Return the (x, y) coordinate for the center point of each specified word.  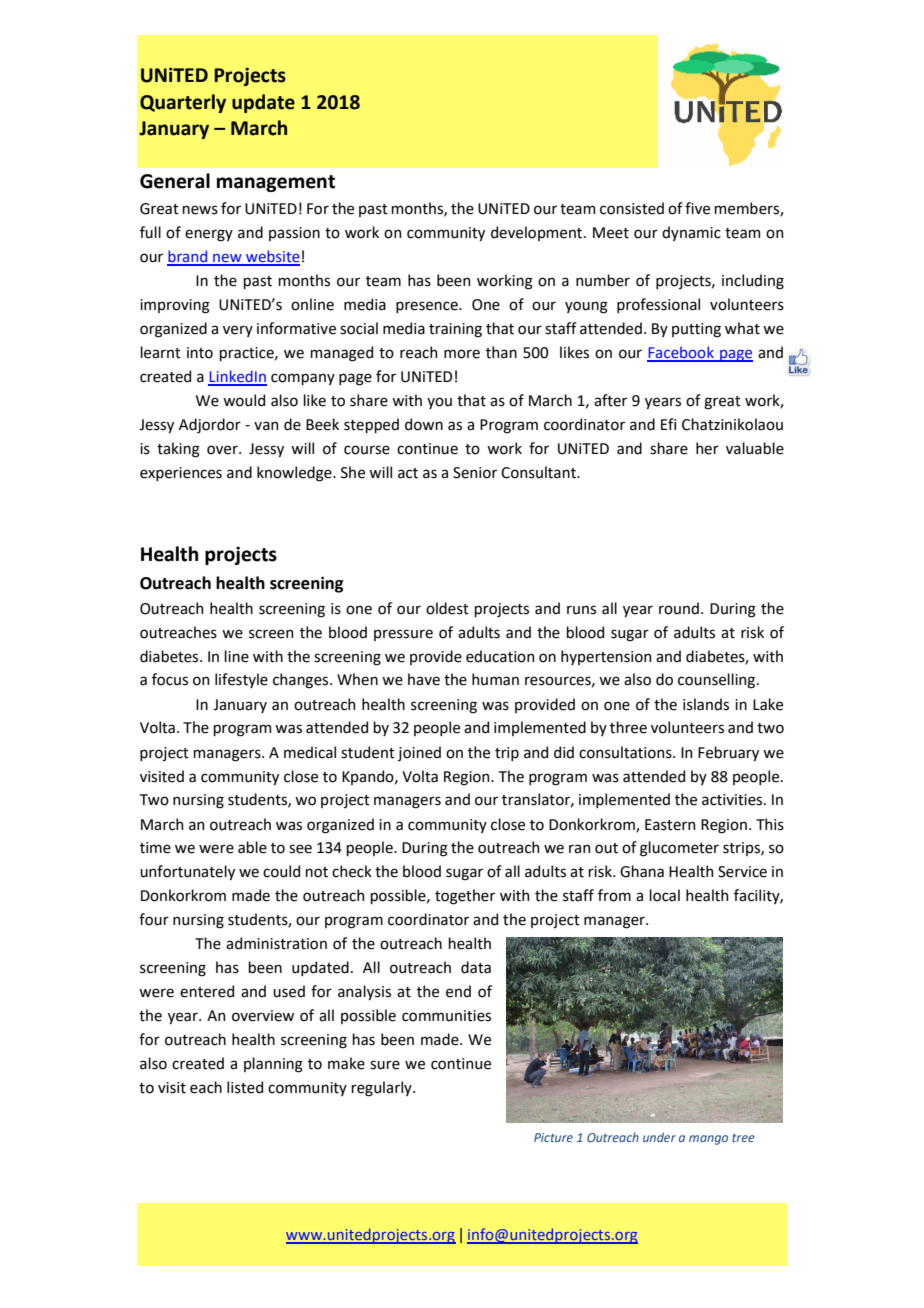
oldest (447, 608)
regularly (382, 1089)
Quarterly (183, 103)
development (538, 233)
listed (245, 1087)
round (679, 608)
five (697, 208)
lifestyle (241, 680)
